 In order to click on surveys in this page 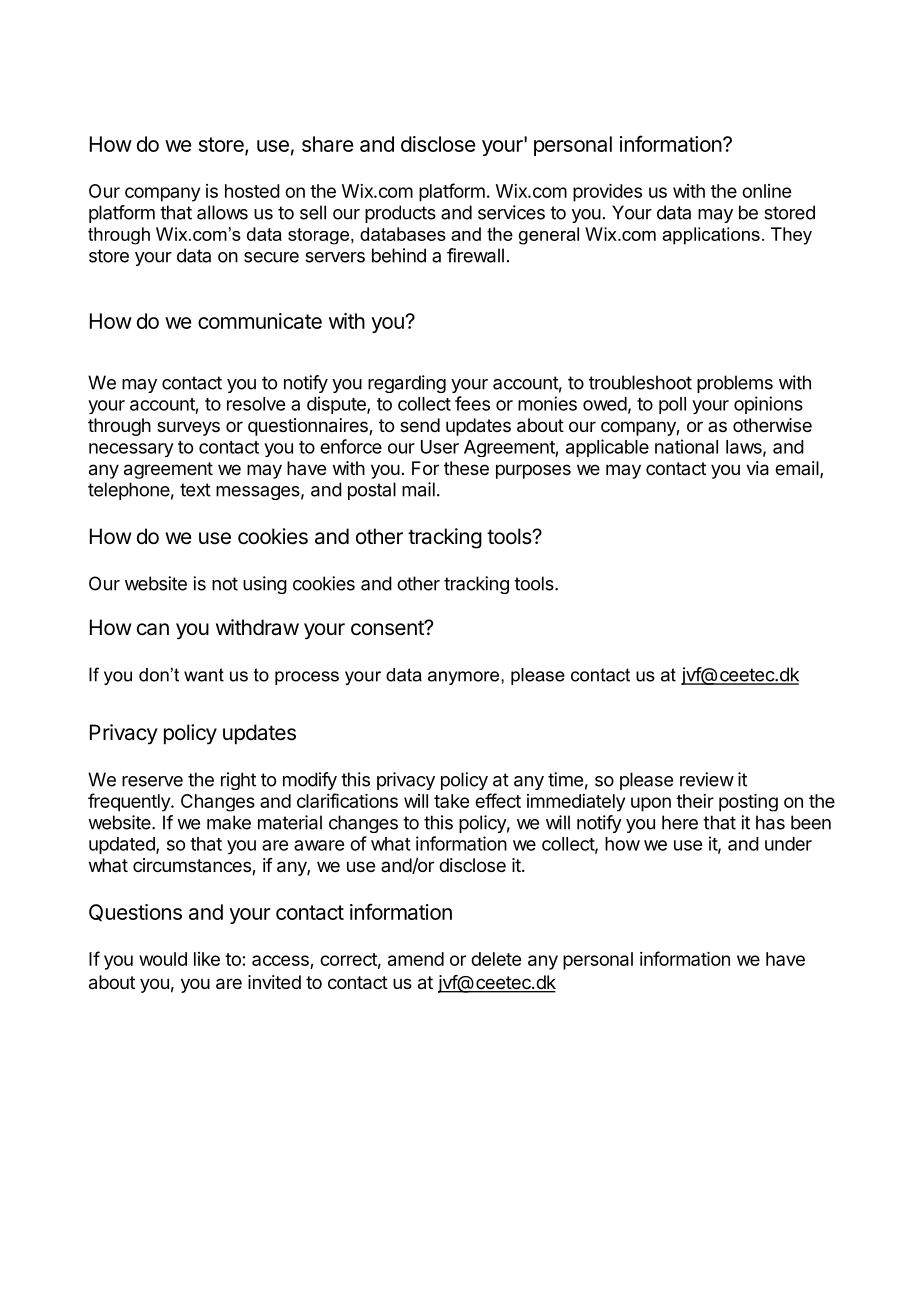, I will do `click(188, 428)`.
